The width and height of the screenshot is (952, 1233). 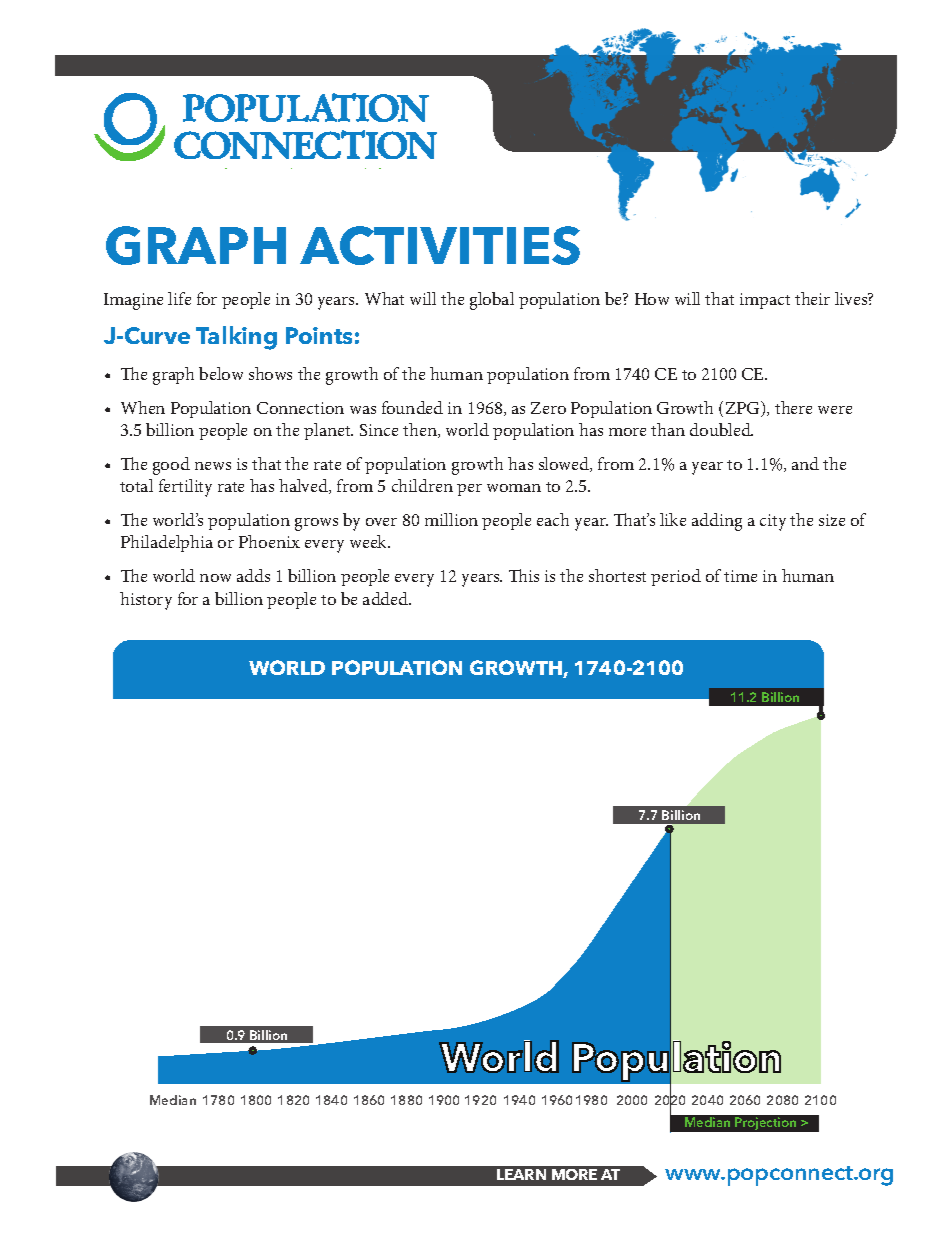 I want to click on added, so click(x=387, y=598).
